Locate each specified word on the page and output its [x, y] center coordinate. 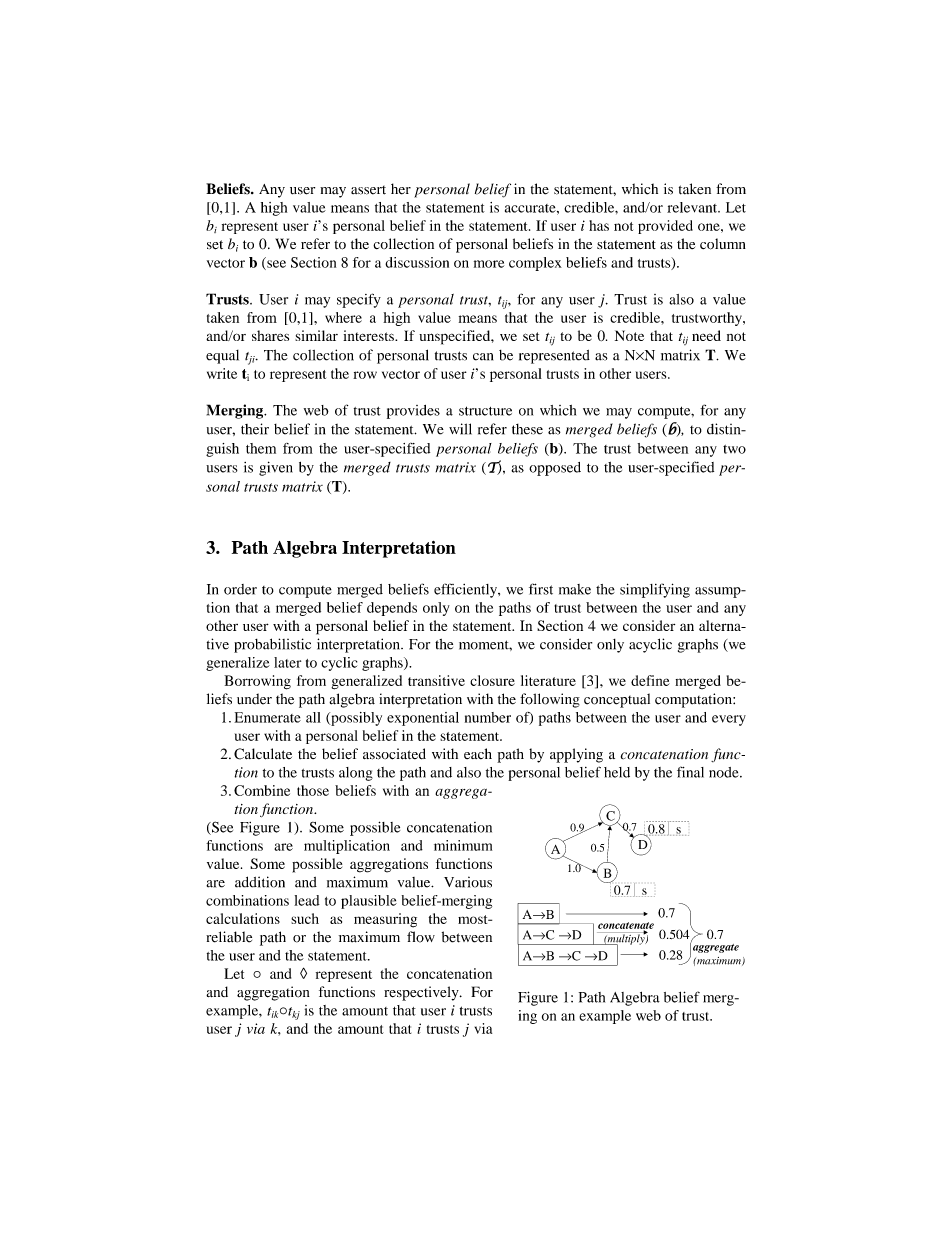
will [460, 429]
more [489, 264]
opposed [555, 469]
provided [665, 227]
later [287, 662]
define [650, 680]
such [305, 918]
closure [492, 680]
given [276, 468]
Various [468, 882]
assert [368, 190]
